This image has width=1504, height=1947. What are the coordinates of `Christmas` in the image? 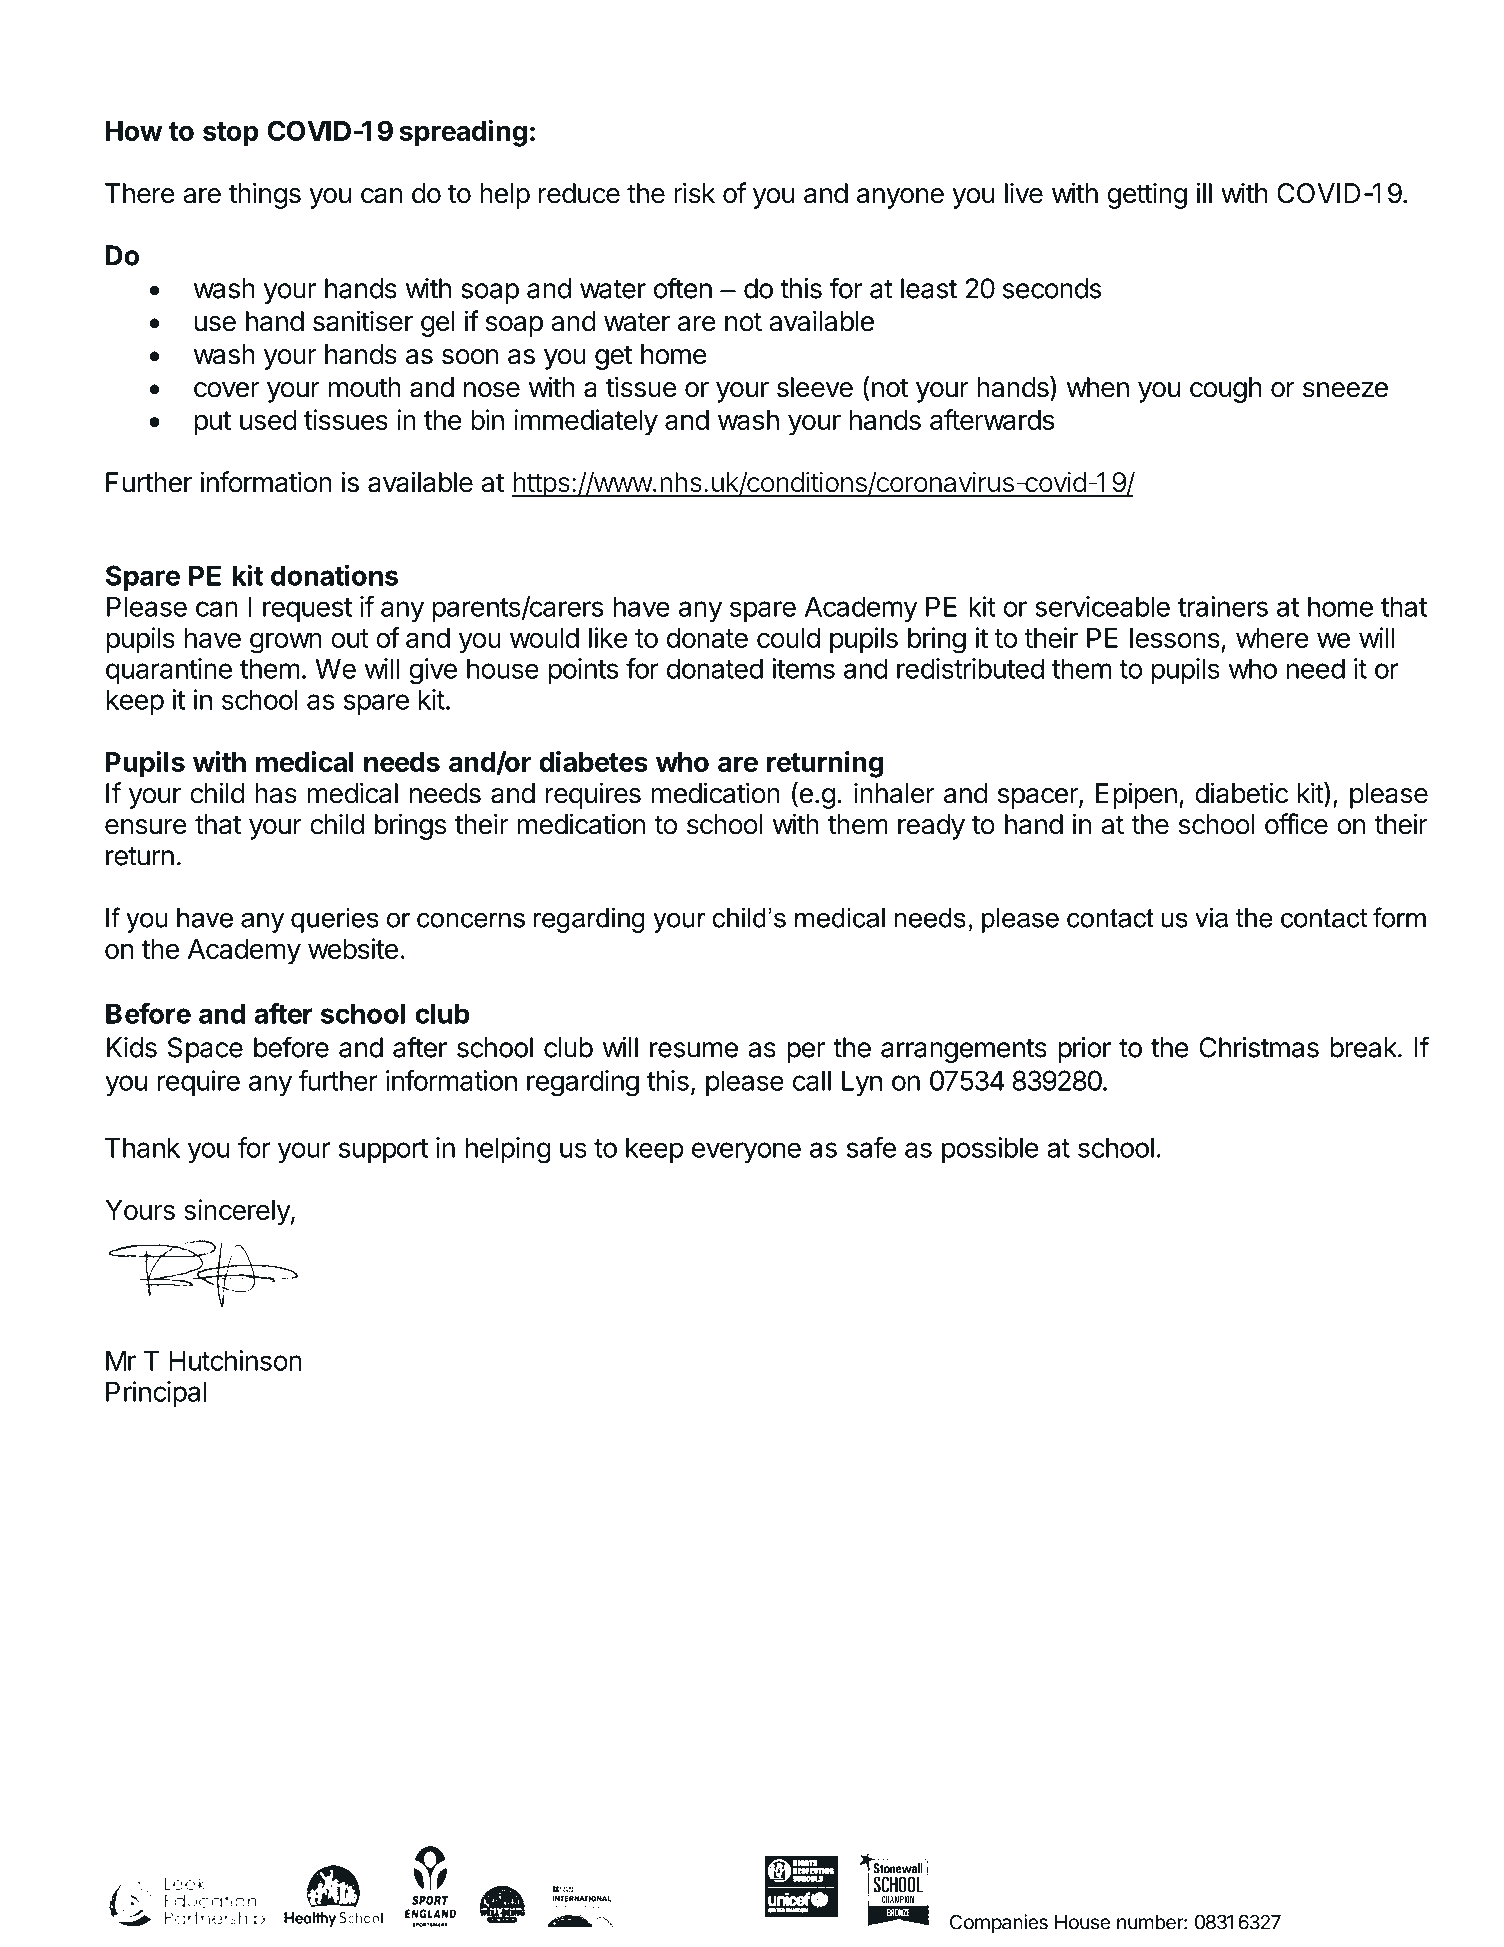 It's located at (1259, 1047).
